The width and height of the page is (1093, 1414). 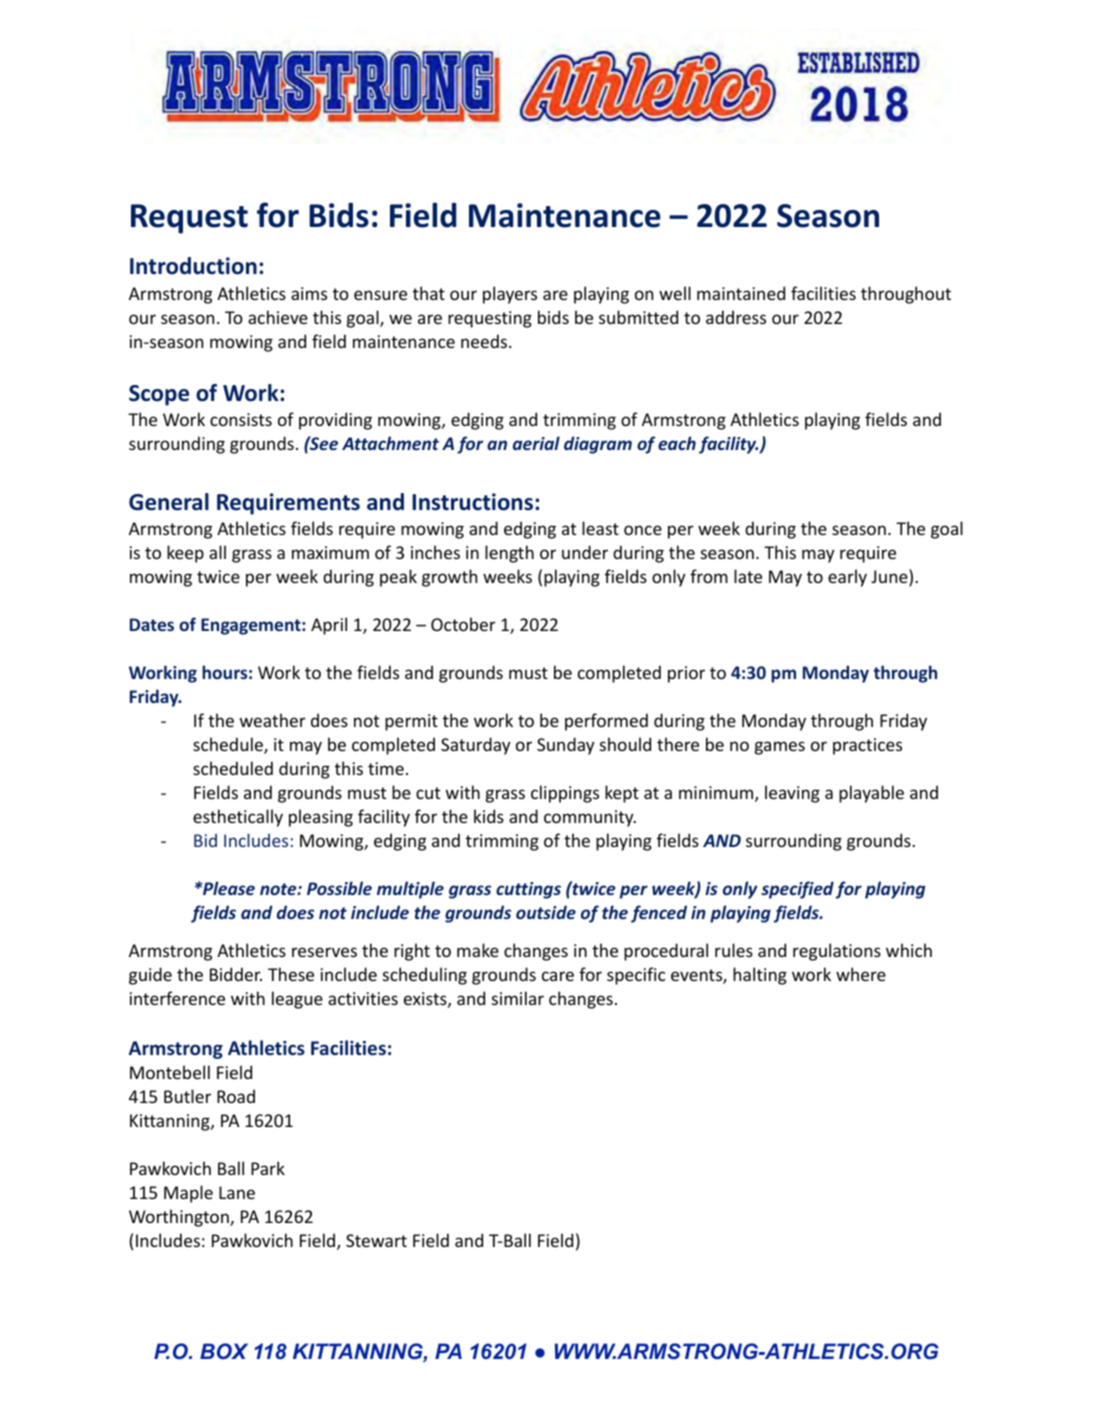 What do you see at coordinates (278, 317) in the page?
I see `achieve` at bounding box center [278, 317].
